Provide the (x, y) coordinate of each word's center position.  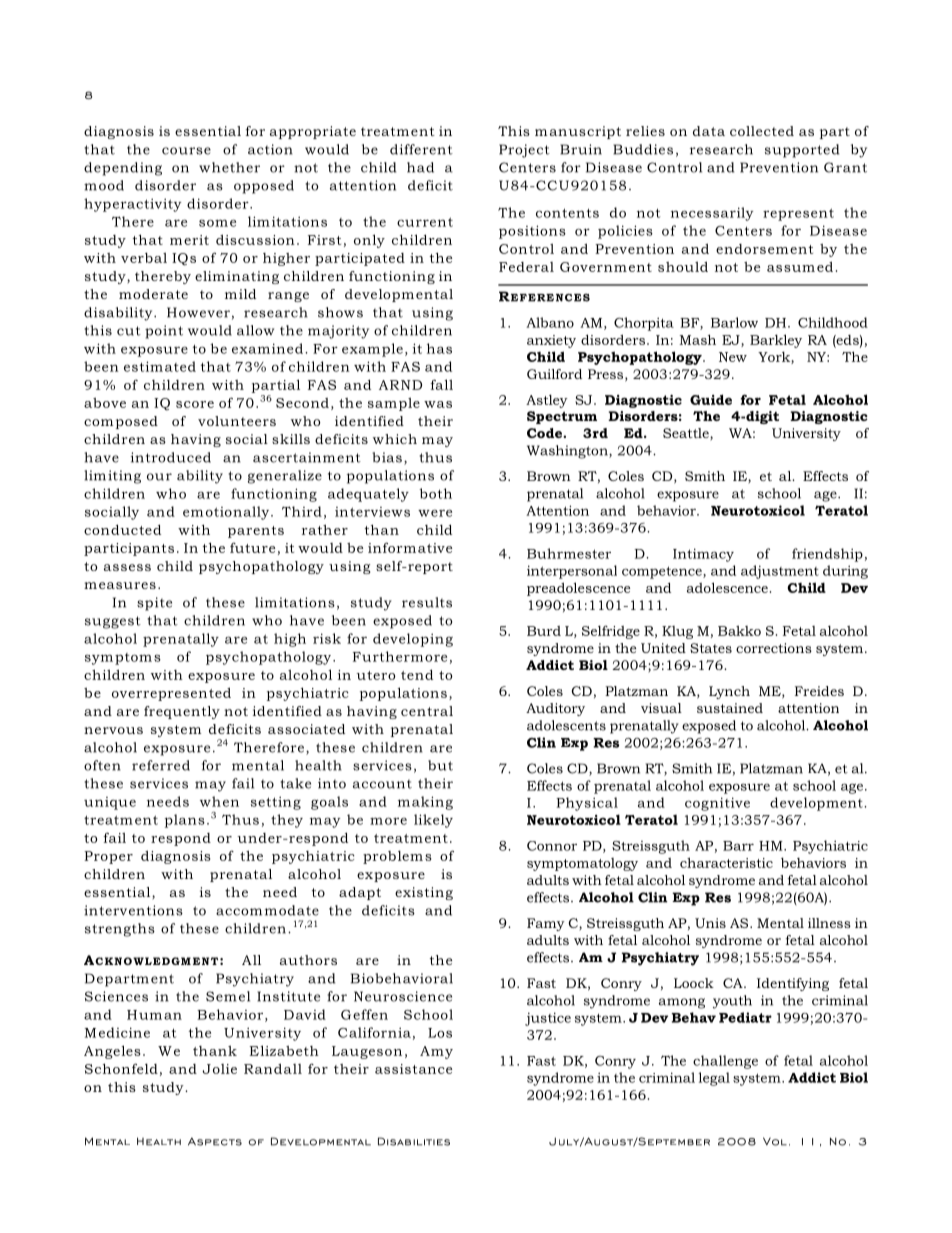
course (186, 151)
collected (762, 131)
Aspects (215, 1142)
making (425, 803)
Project (524, 151)
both (435, 493)
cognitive (717, 804)
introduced (171, 457)
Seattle (687, 433)
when (219, 801)
